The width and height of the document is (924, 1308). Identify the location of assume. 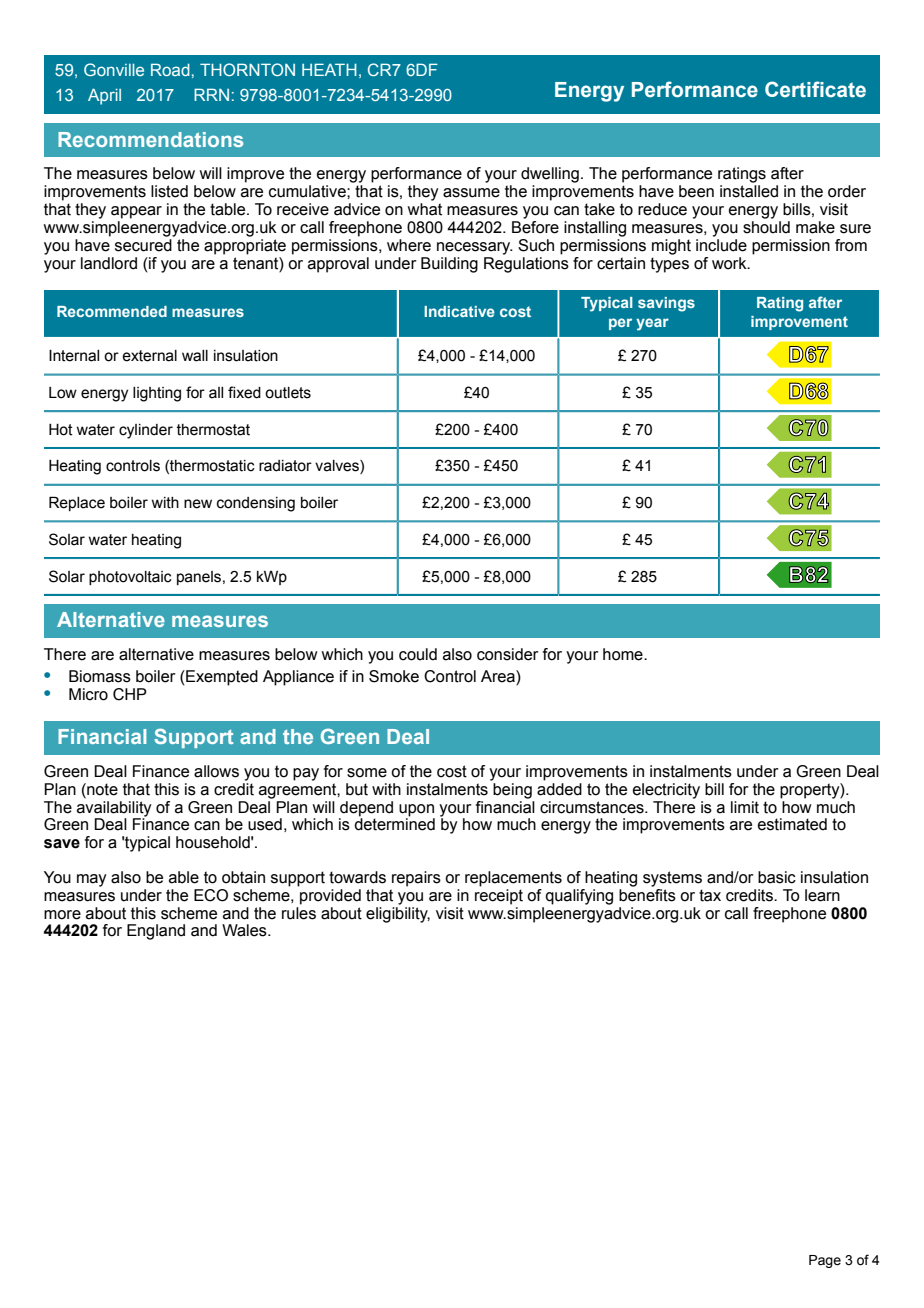
(471, 193).
